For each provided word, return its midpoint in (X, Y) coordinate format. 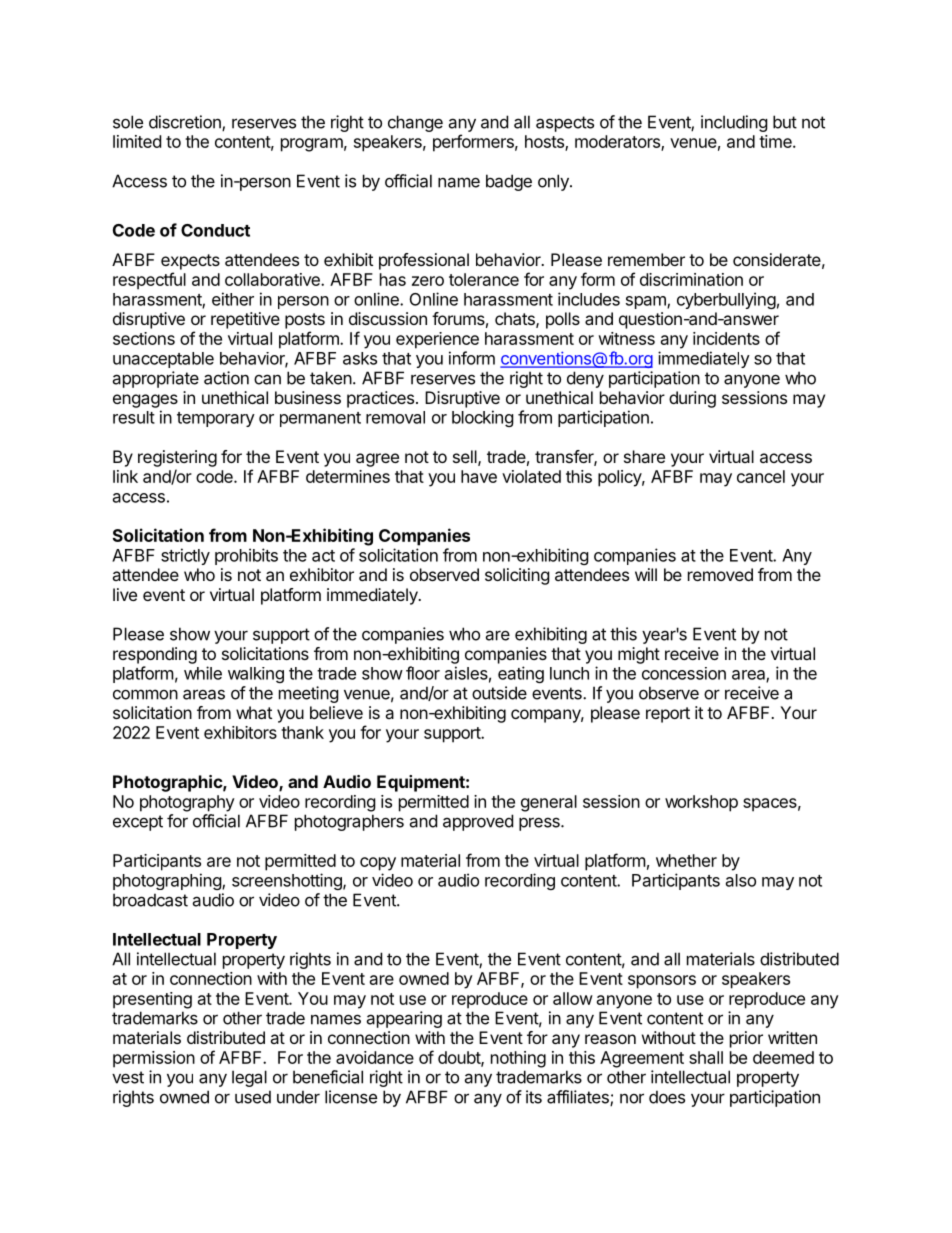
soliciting (517, 576)
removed (720, 574)
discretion (186, 123)
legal (249, 1078)
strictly (185, 556)
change (415, 123)
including (734, 123)
